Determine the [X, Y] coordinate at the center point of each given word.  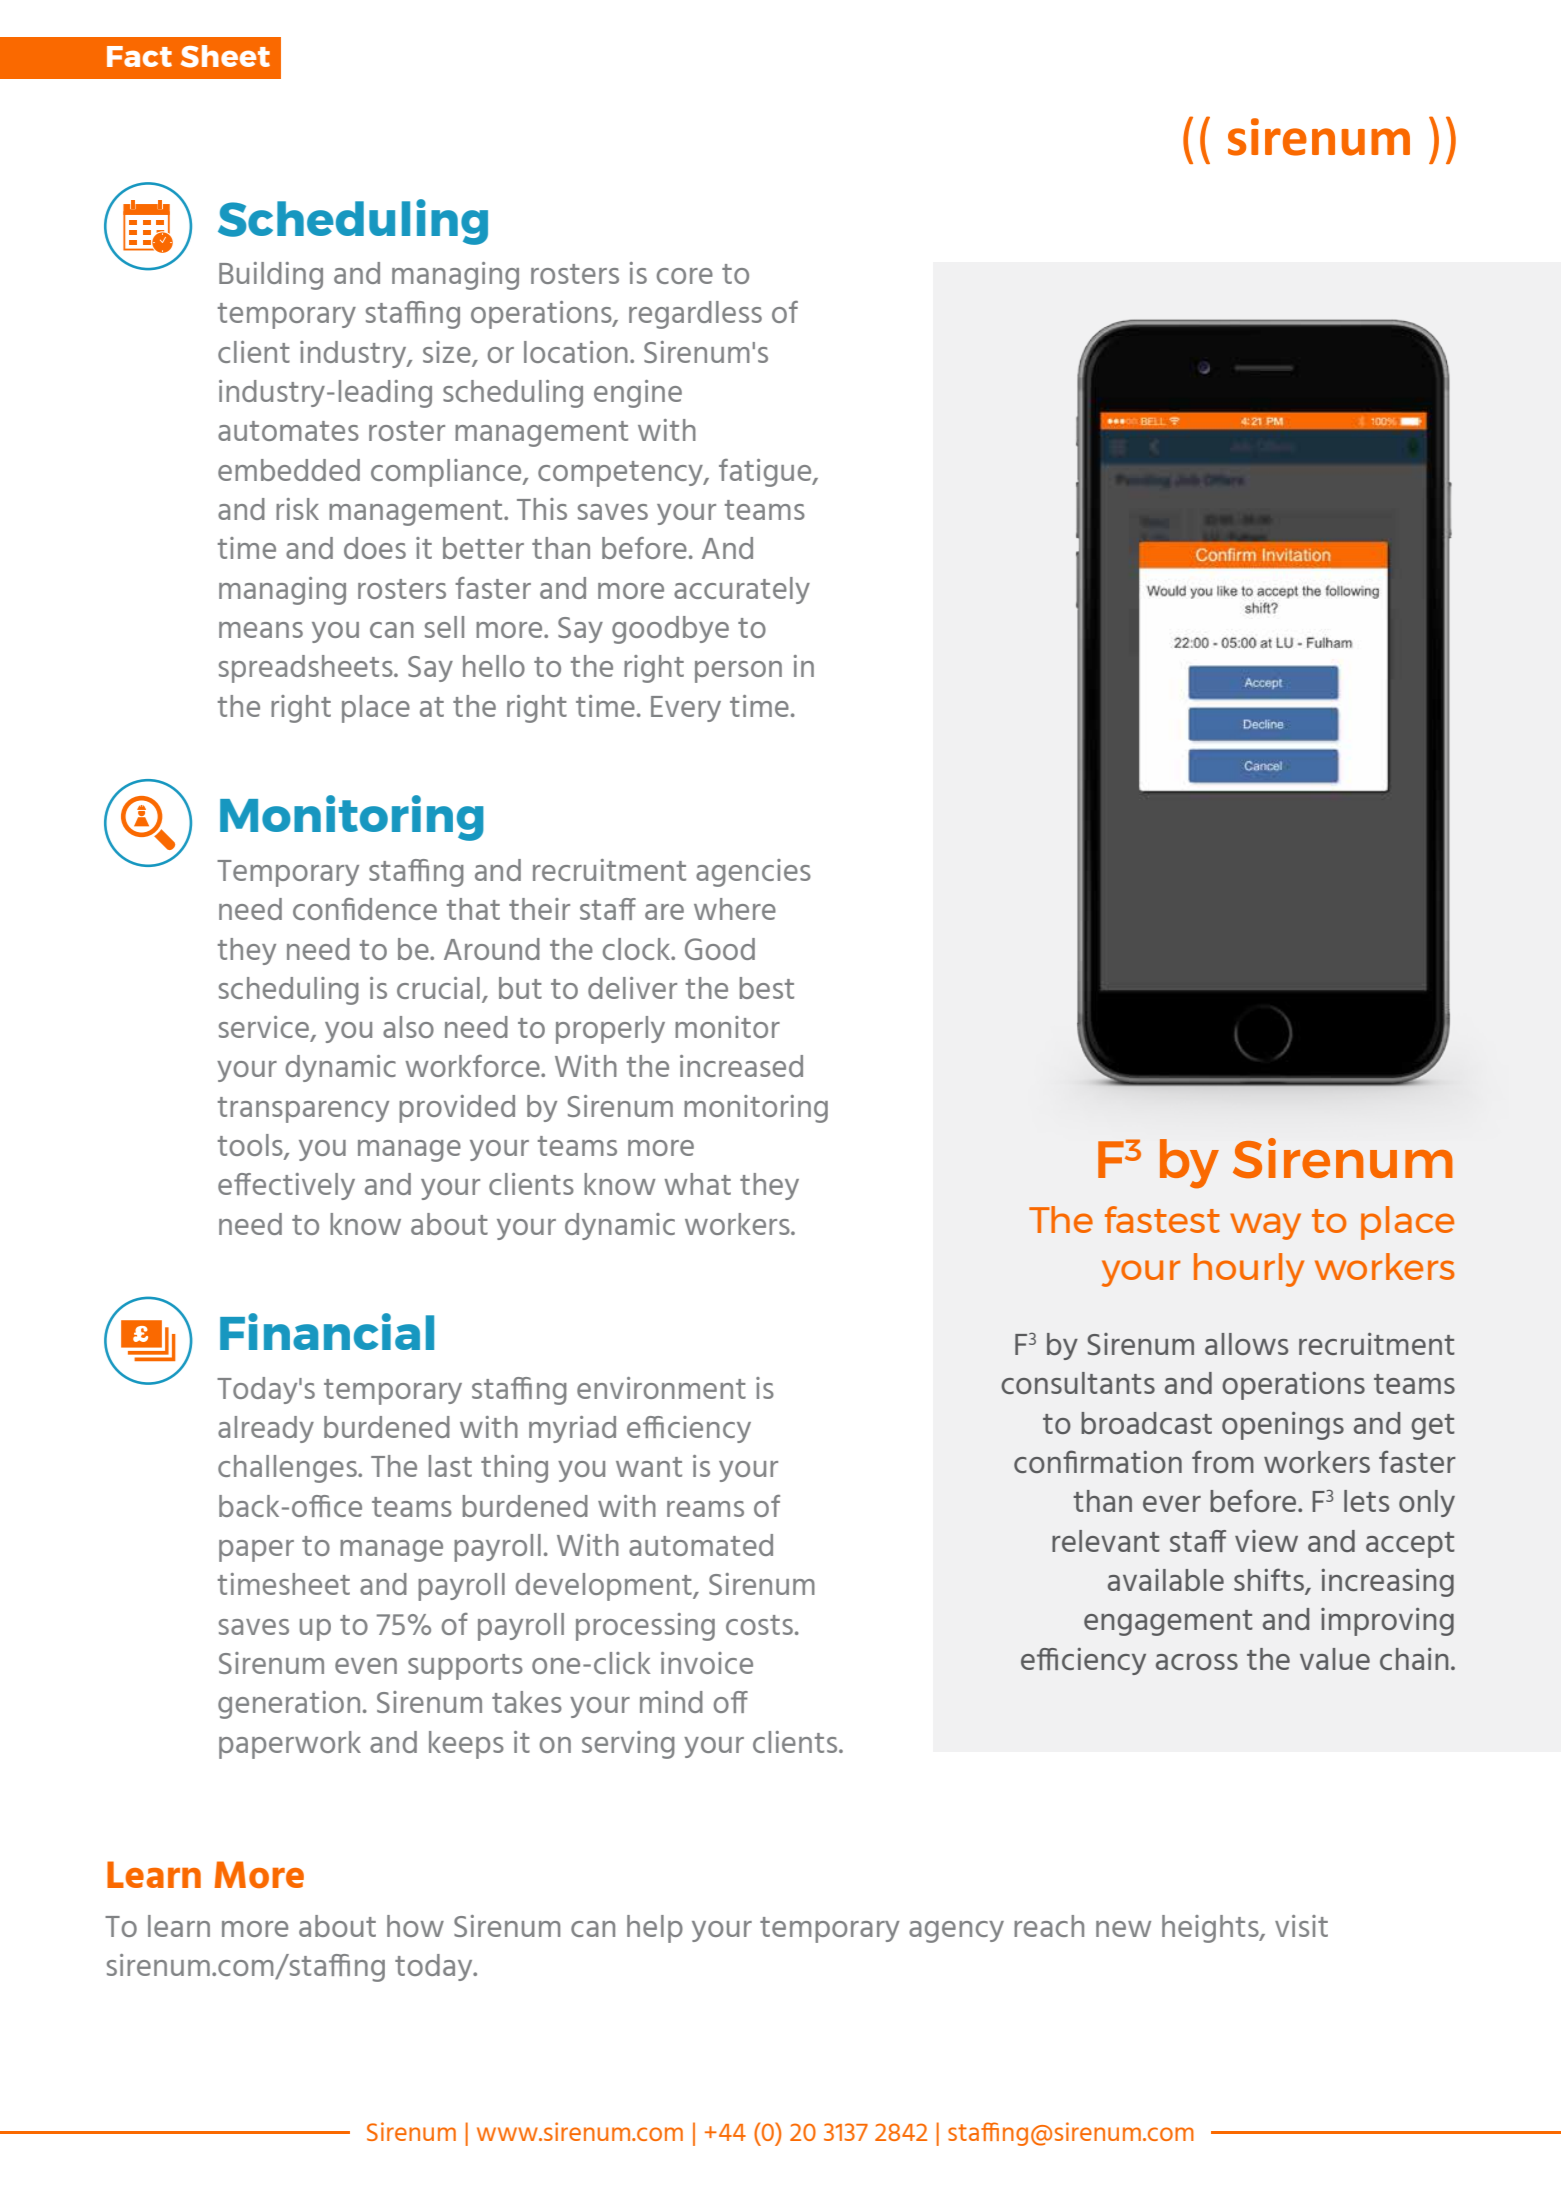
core [685, 276]
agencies [753, 873]
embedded [289, 470]
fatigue [766, 473]
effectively [286, 1186]
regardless [695, 315]
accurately [742, 590]
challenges [288, 1469]
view [1266, 1541]
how [415, 1926]
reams [705, 1509]
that [473, 909]
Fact [139, 56]
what [697, 1184]
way [1265, 1226]
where [735, 909]
